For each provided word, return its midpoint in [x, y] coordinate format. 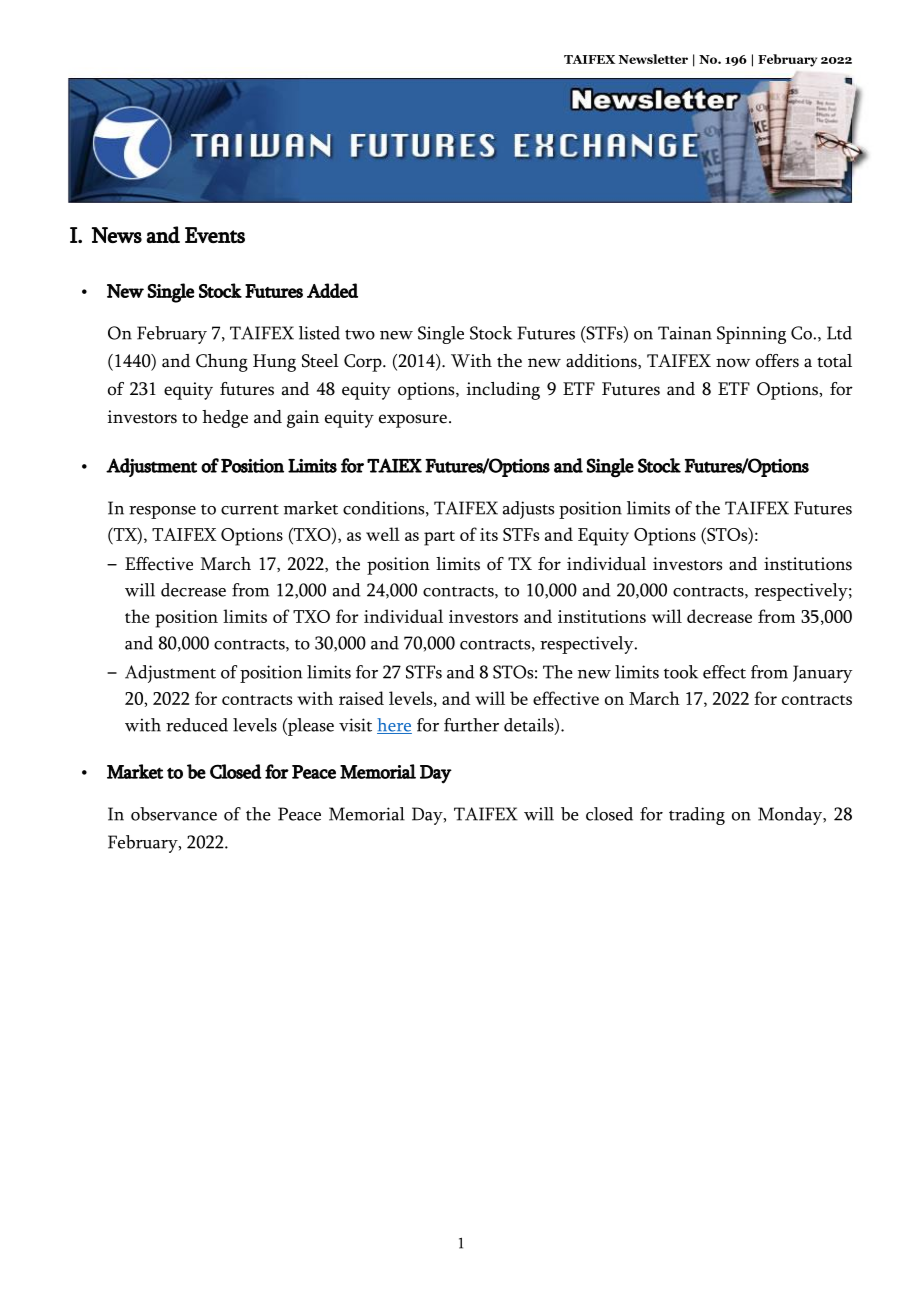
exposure [413, 421]
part [439, 538]
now [733, 363]
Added [332, 290]
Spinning [751, 335]
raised [361, 698]
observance [174, 814]
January [822, 674]
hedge [225, 419]
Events [215, 235]
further [471, 725]
